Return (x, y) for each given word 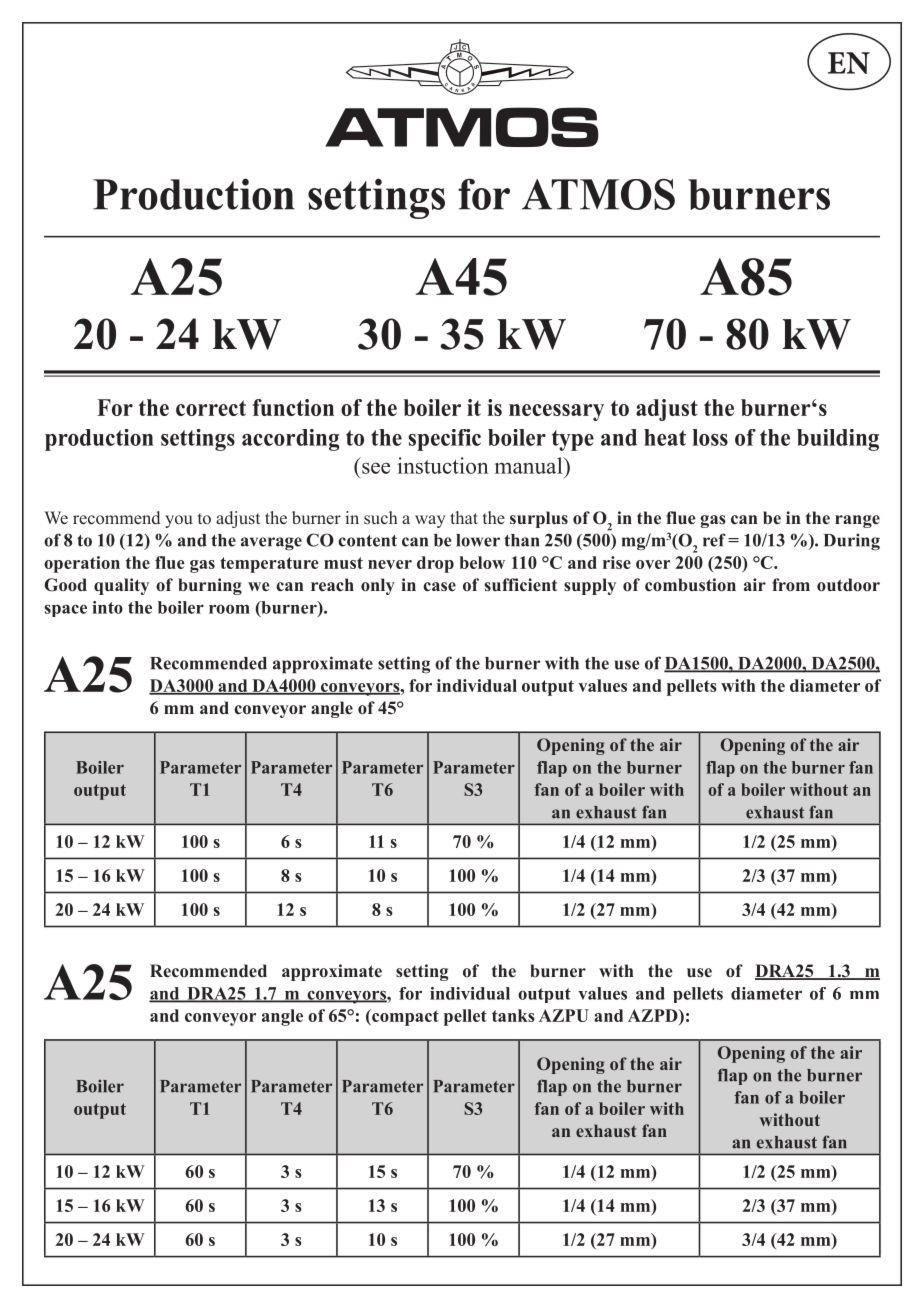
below (482, 562)
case (439, 587)
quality (121, 586)
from (791, 585)
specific (444, 440)
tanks (513, 1015)
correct (211, 408)
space (66, 610)
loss (710, 437)
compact (404, 1017)
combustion (690, 585)
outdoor (848, 585)
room (229, 609)
